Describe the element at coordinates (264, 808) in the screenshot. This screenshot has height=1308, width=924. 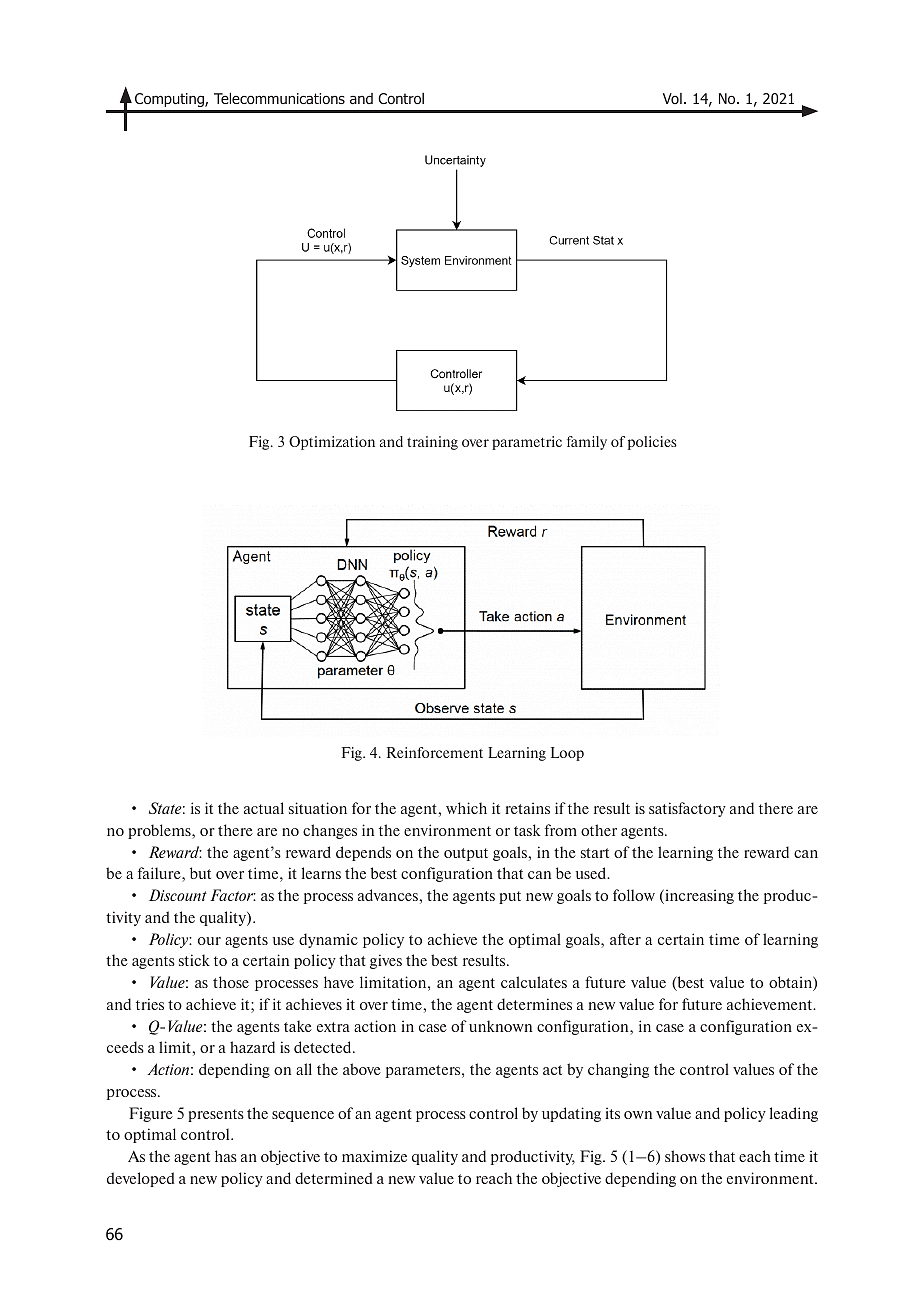
I see `actual` at that location.
